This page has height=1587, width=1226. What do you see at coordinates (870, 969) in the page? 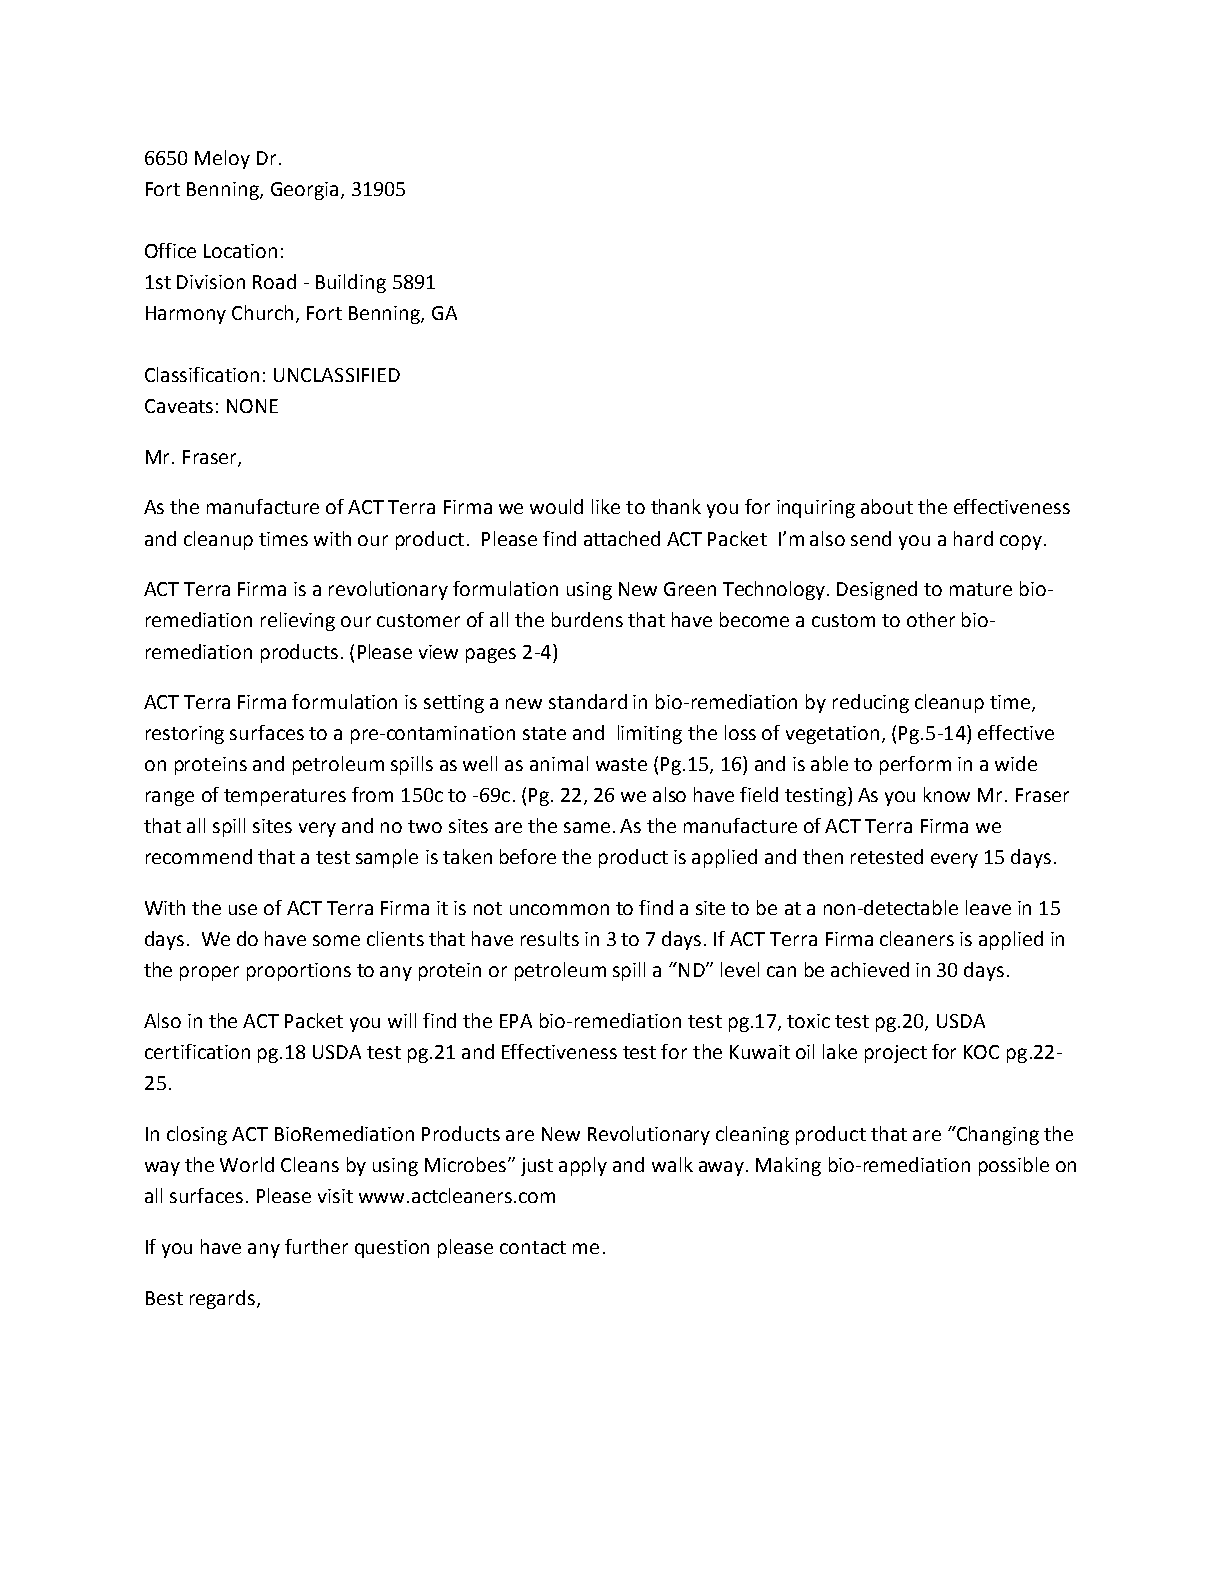
I see `achieved` at bounding box center [870, 969].
